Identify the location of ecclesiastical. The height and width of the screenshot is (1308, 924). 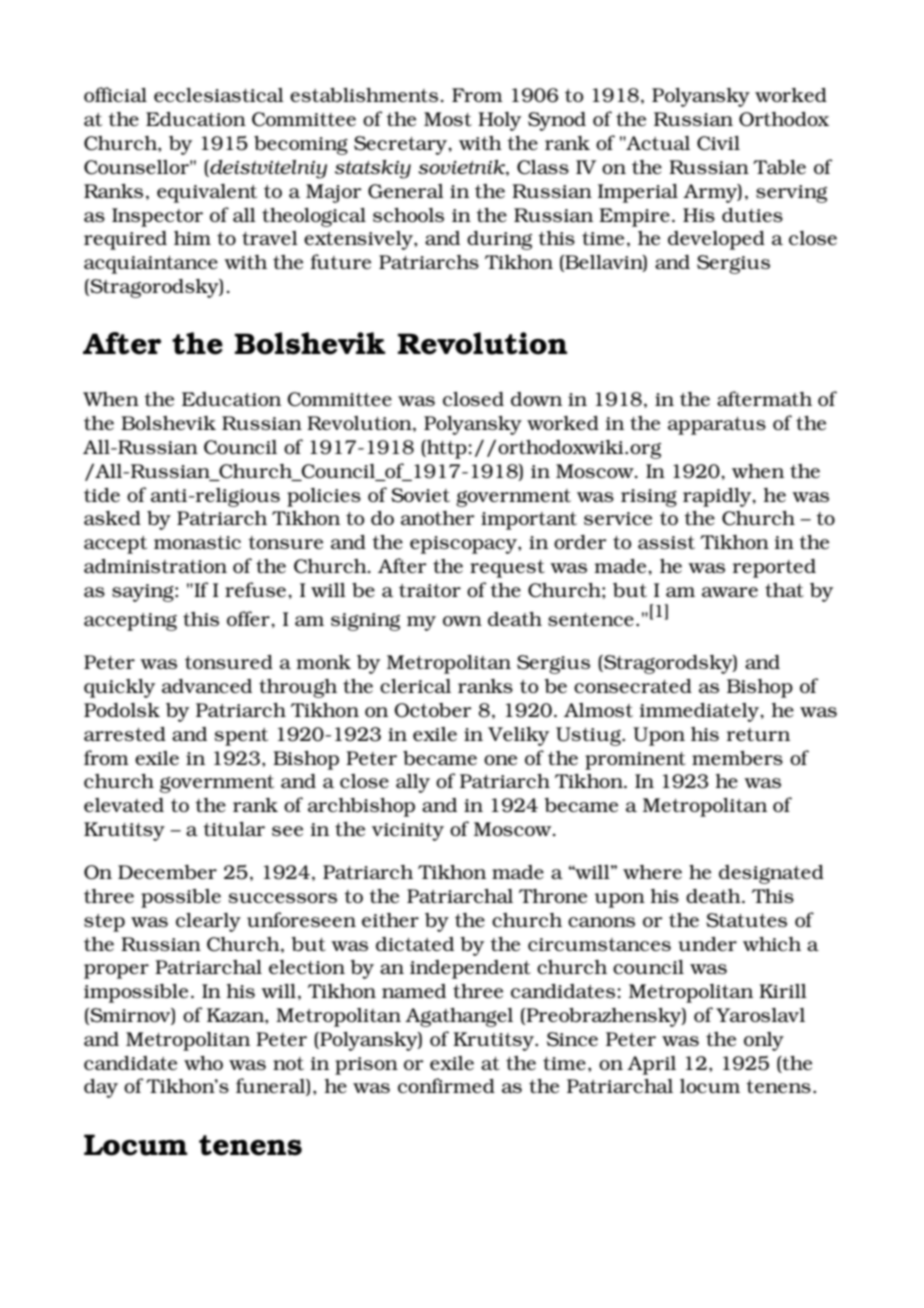
(219, 95).
